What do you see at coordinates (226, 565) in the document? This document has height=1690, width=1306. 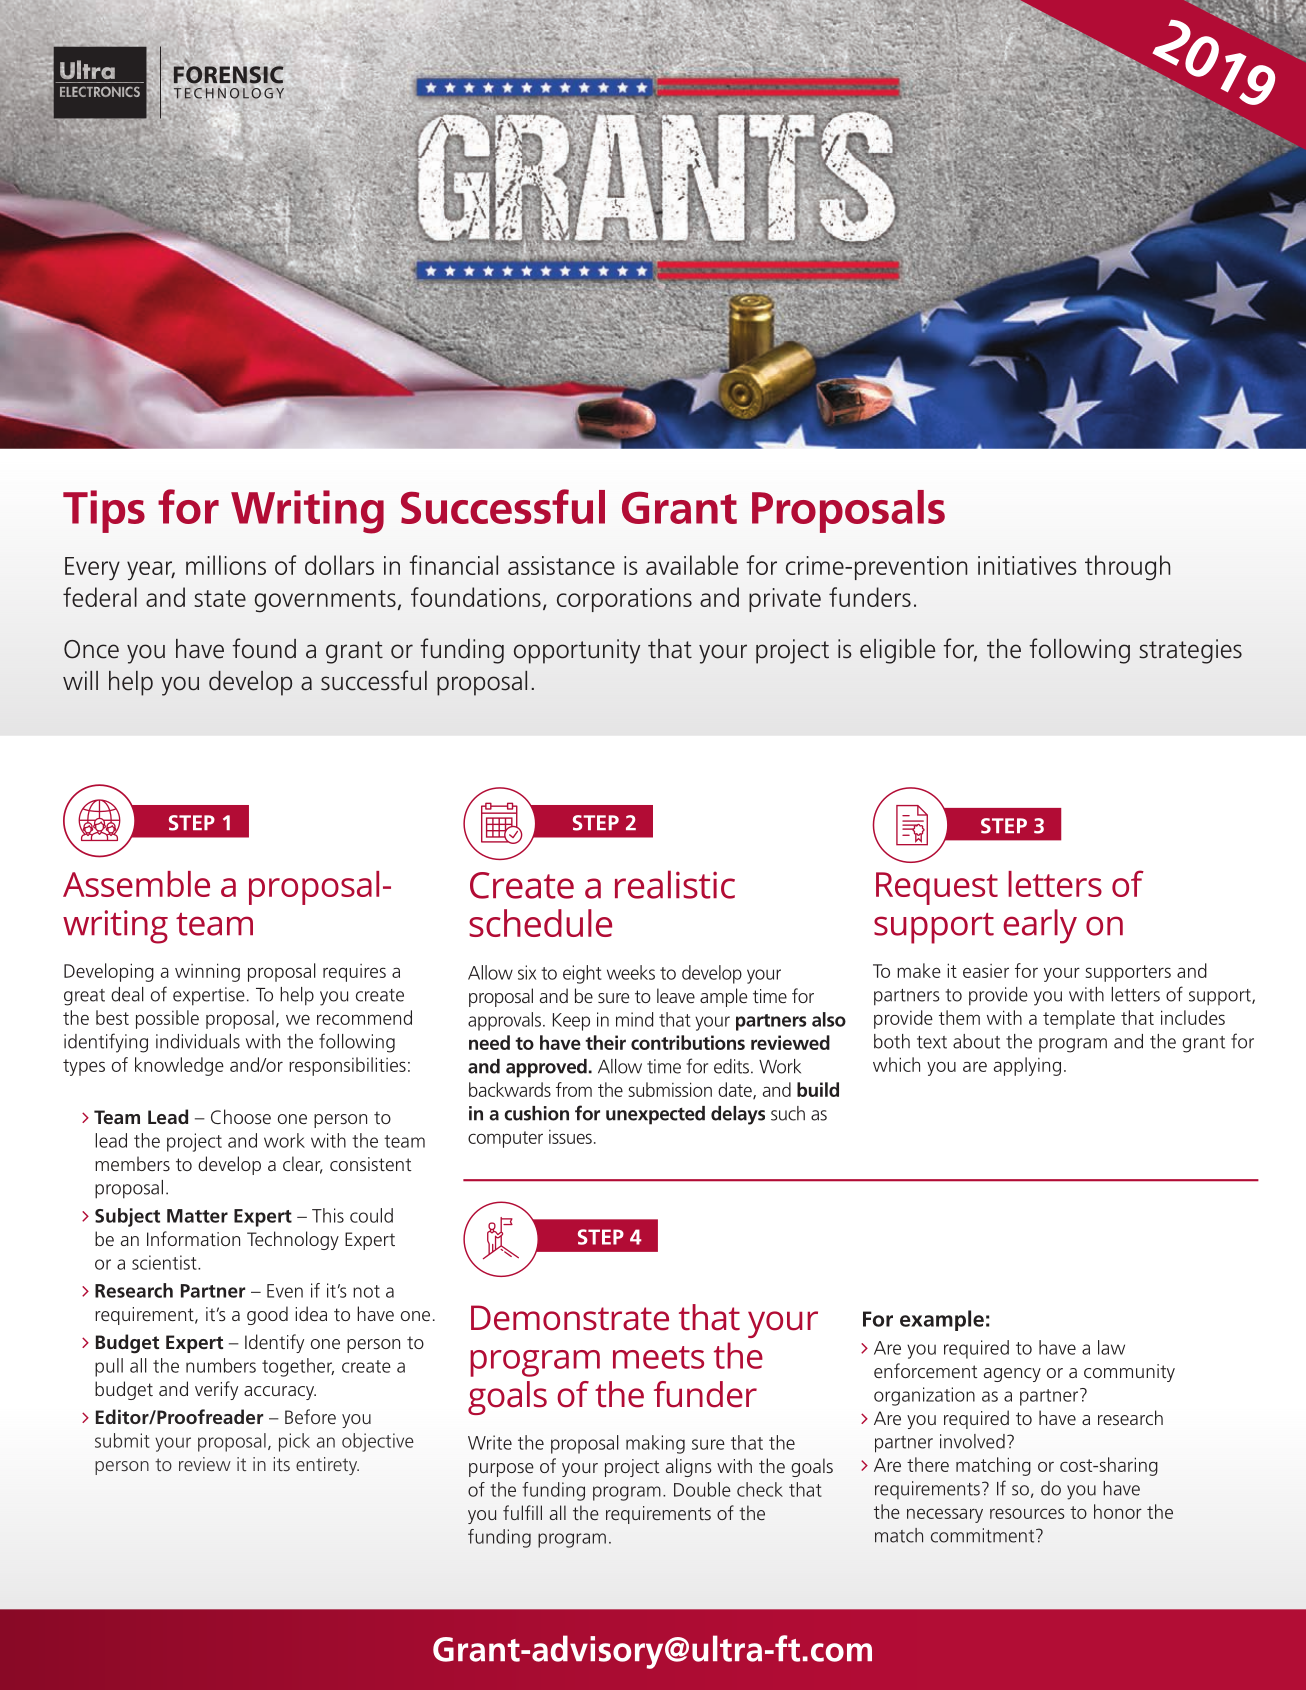 I see `millions` at bounding box center [226, 565].
